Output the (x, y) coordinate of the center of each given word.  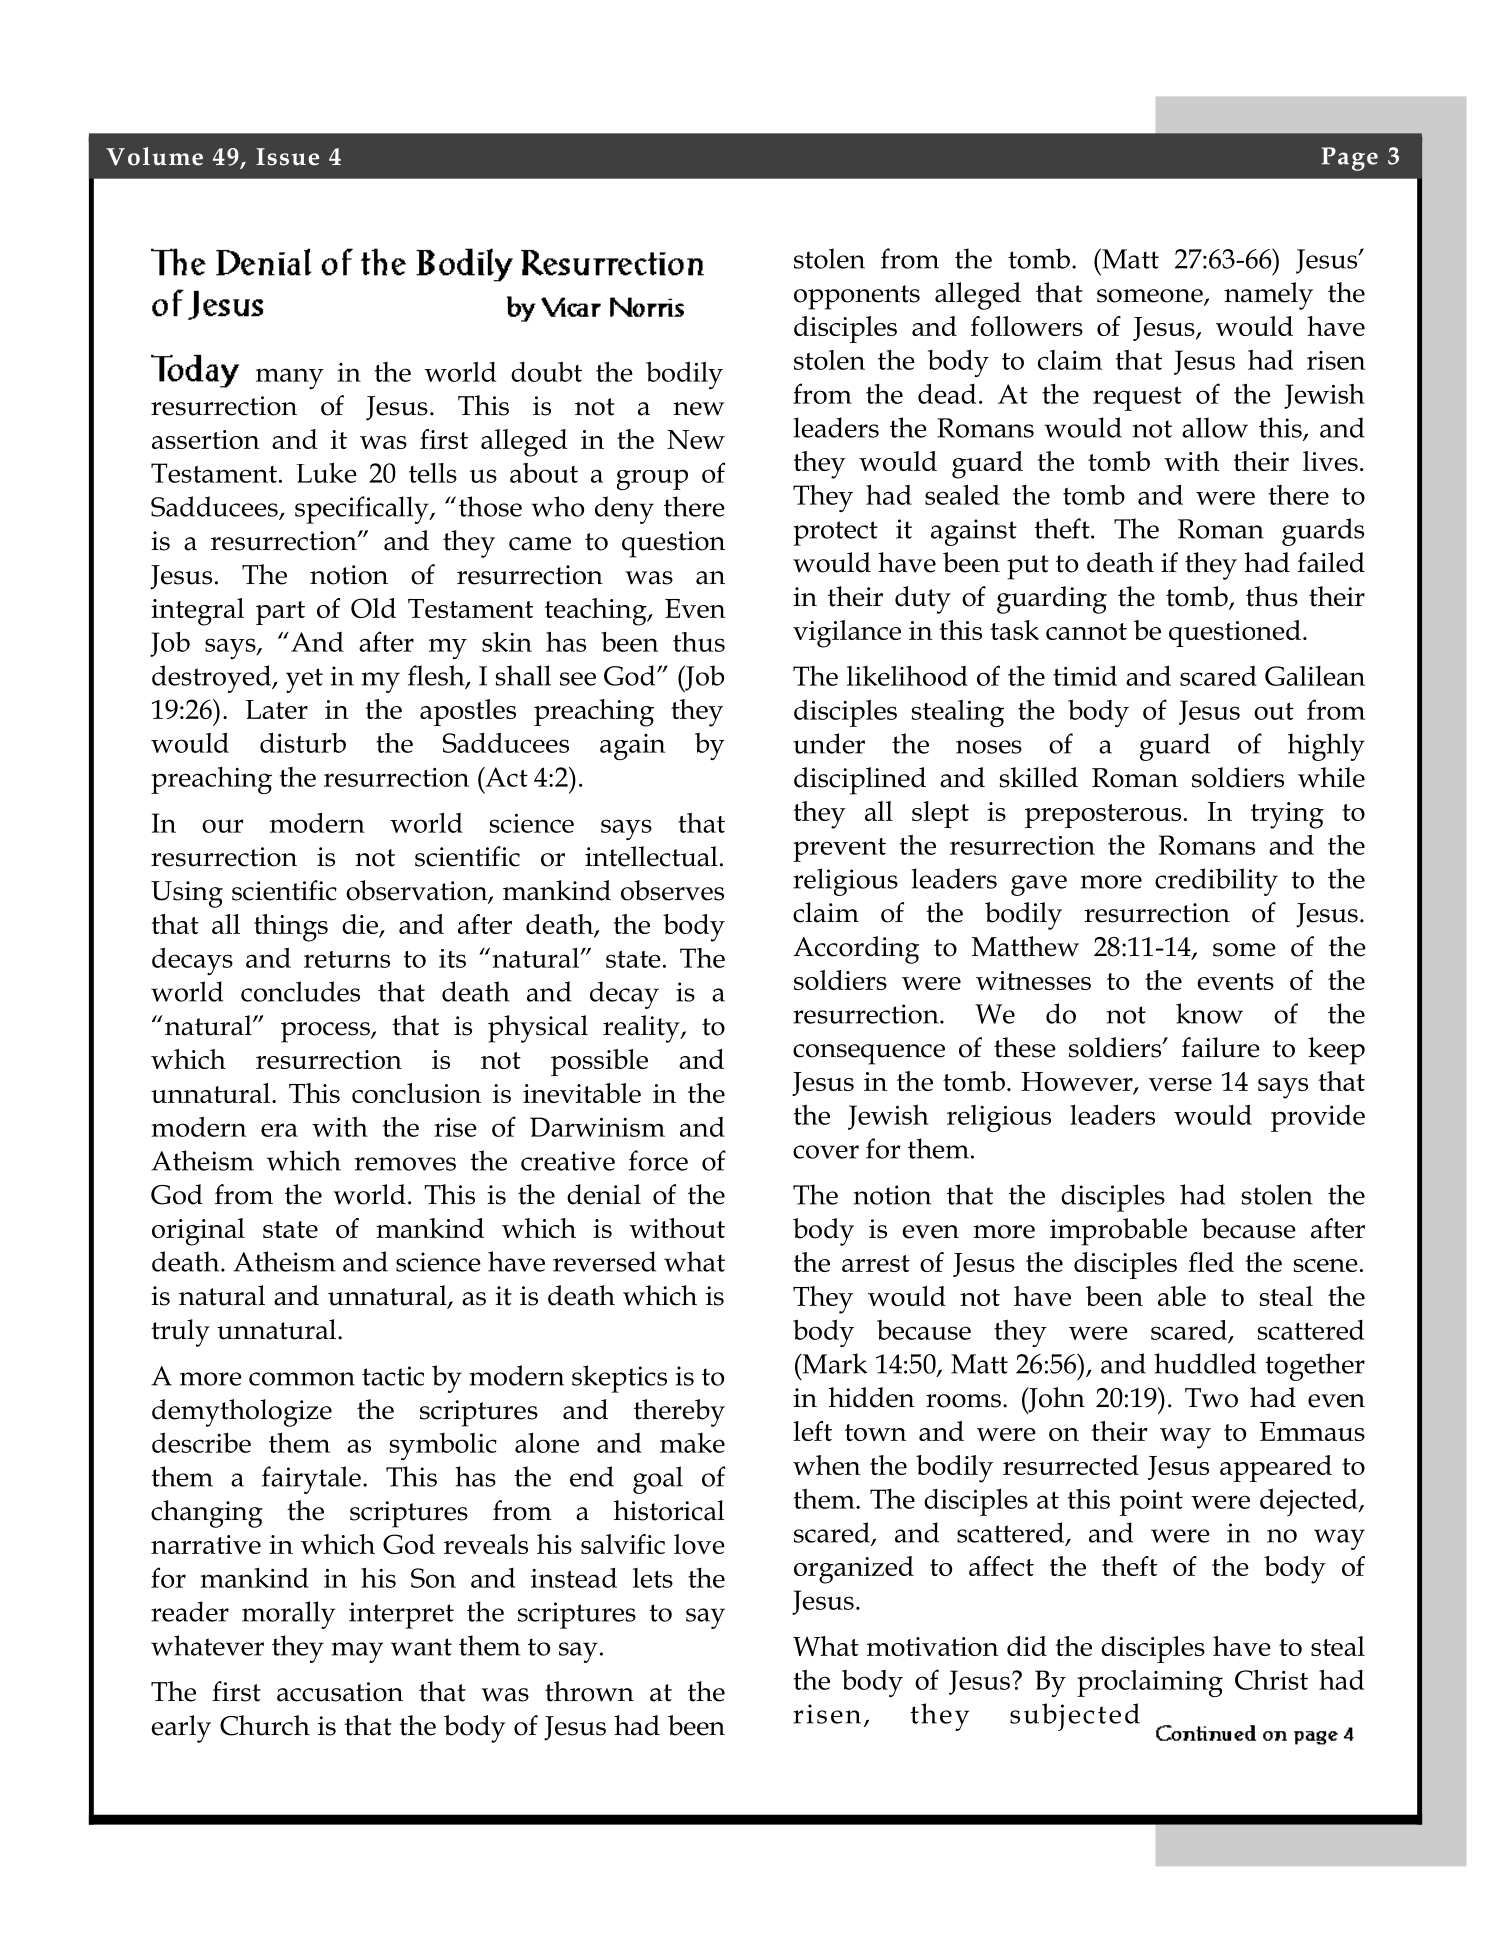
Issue (287, 157)
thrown (589, 1691)
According (856, 950)
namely (1268, 296)
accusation (340, 1692)
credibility (1216, 882)
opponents (857, 297)
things (291, 928)
